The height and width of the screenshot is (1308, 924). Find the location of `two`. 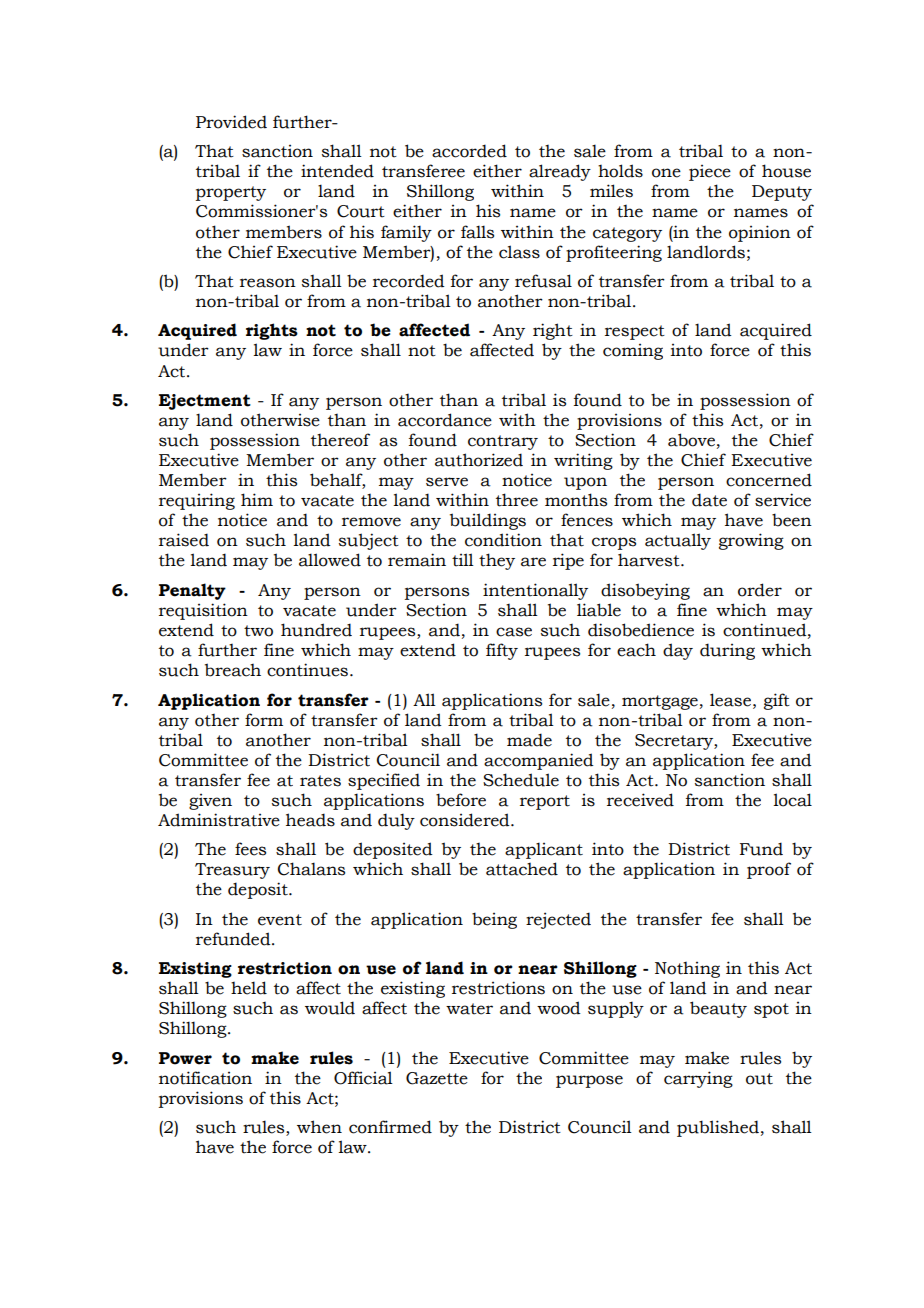

two is located at coordinates (258, 631).
